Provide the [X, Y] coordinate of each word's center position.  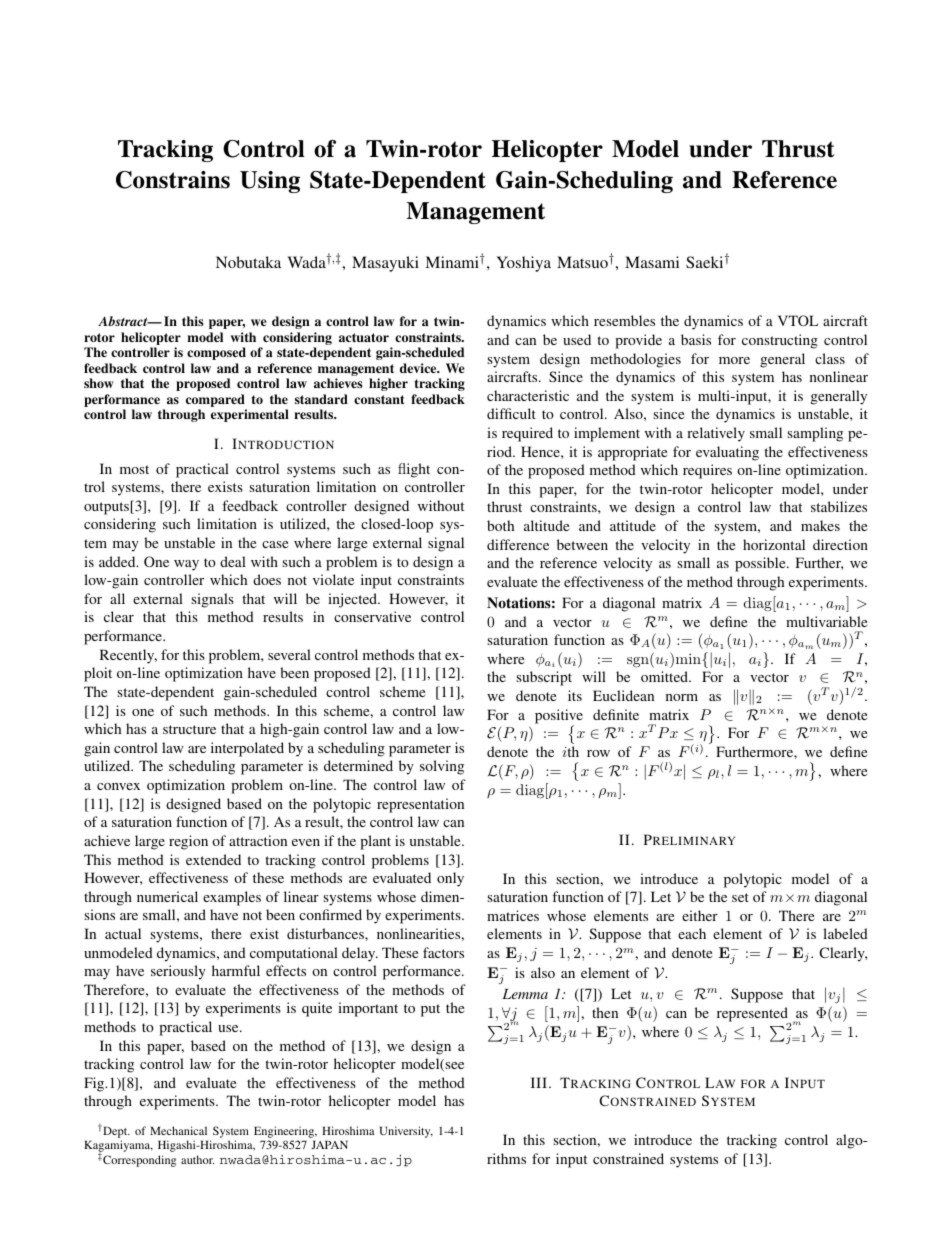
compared [215, 400]
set [740, 897]
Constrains [173, 180]
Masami [652, 262]
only [450, 879]
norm [682, 697]
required [527, 434]
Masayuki [385, 264]
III [539, 1082]
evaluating [727, 453]
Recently [128, 656]
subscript [544, 678]
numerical [167, 896]
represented [753, 1015]
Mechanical [178, 1130]
